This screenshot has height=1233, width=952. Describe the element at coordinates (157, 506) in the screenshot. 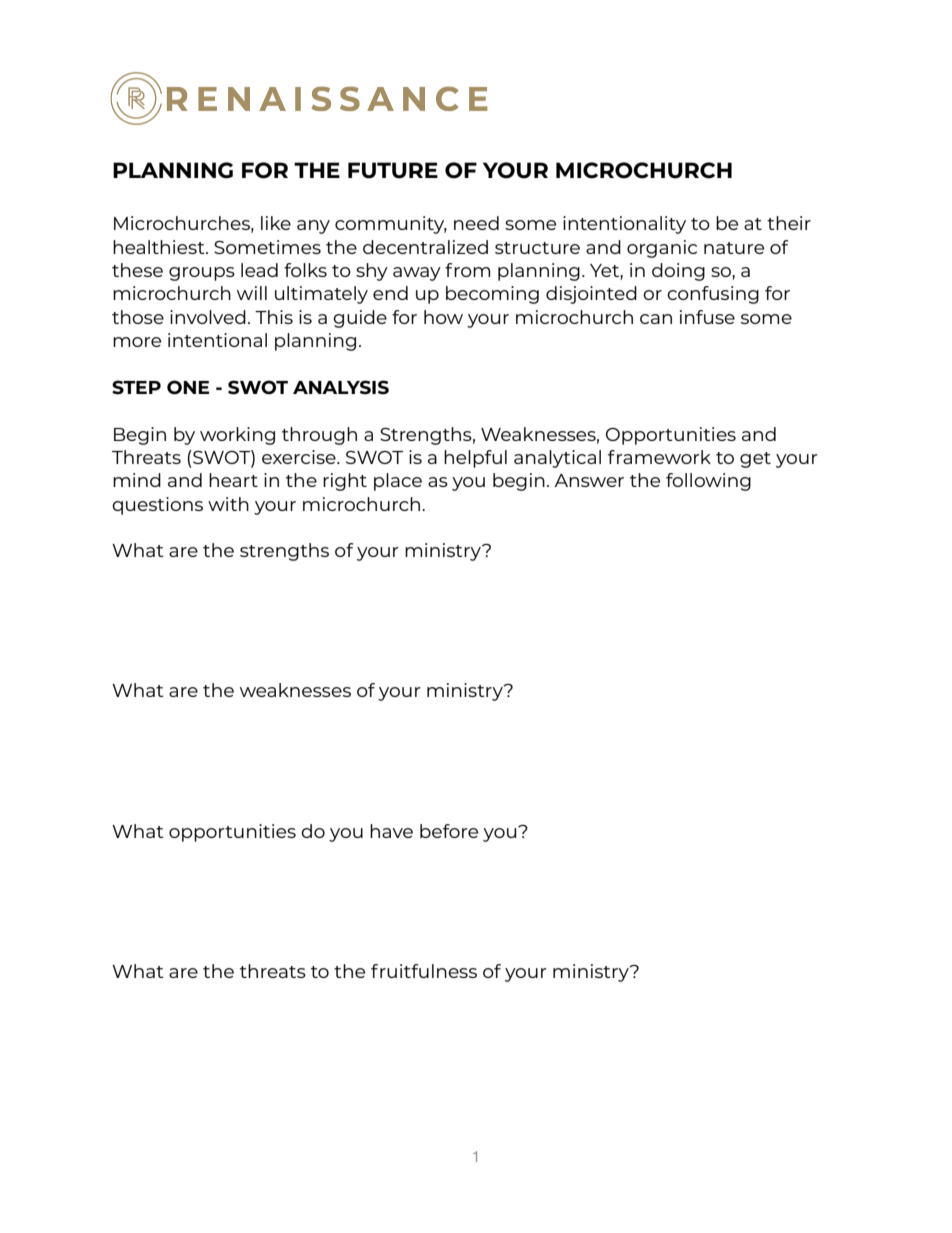

I see `questions` at that location.
